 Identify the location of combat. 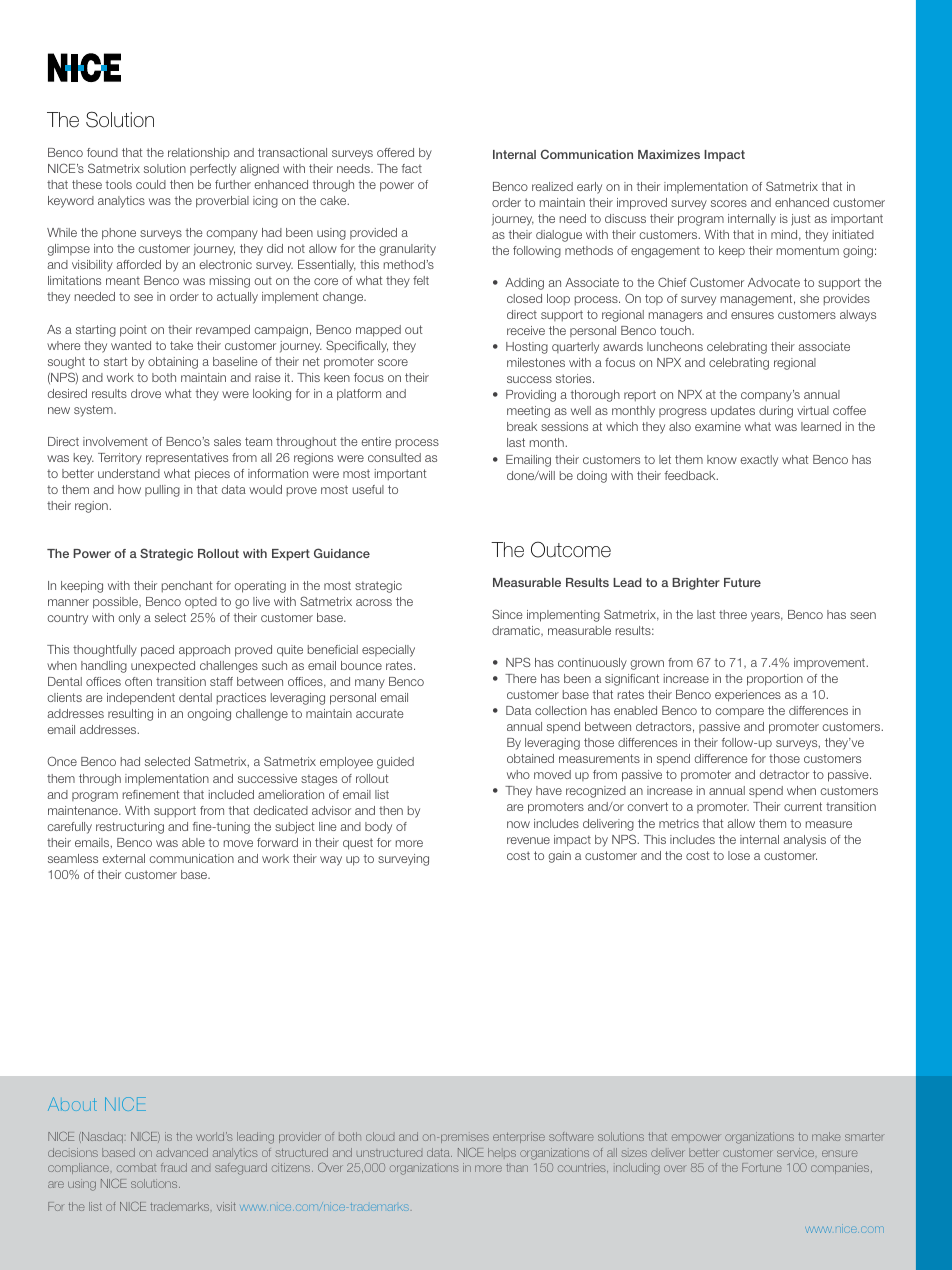
(136, 1168).
